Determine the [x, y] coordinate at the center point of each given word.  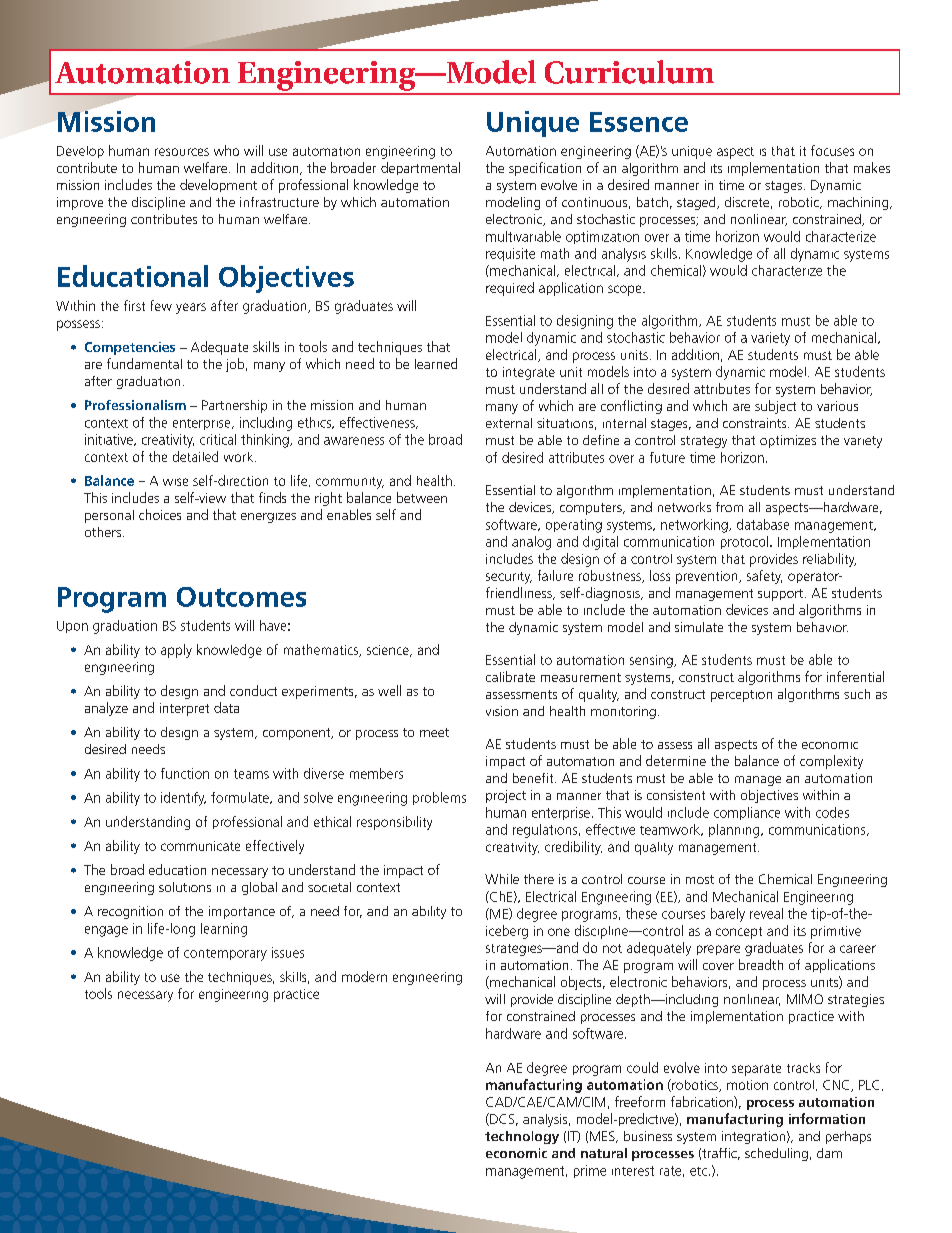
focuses [832, 150]
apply [176, 651]
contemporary [225, 955]
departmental [420, 168]
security [509, 578]
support [782, 595]
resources [182, 152]
